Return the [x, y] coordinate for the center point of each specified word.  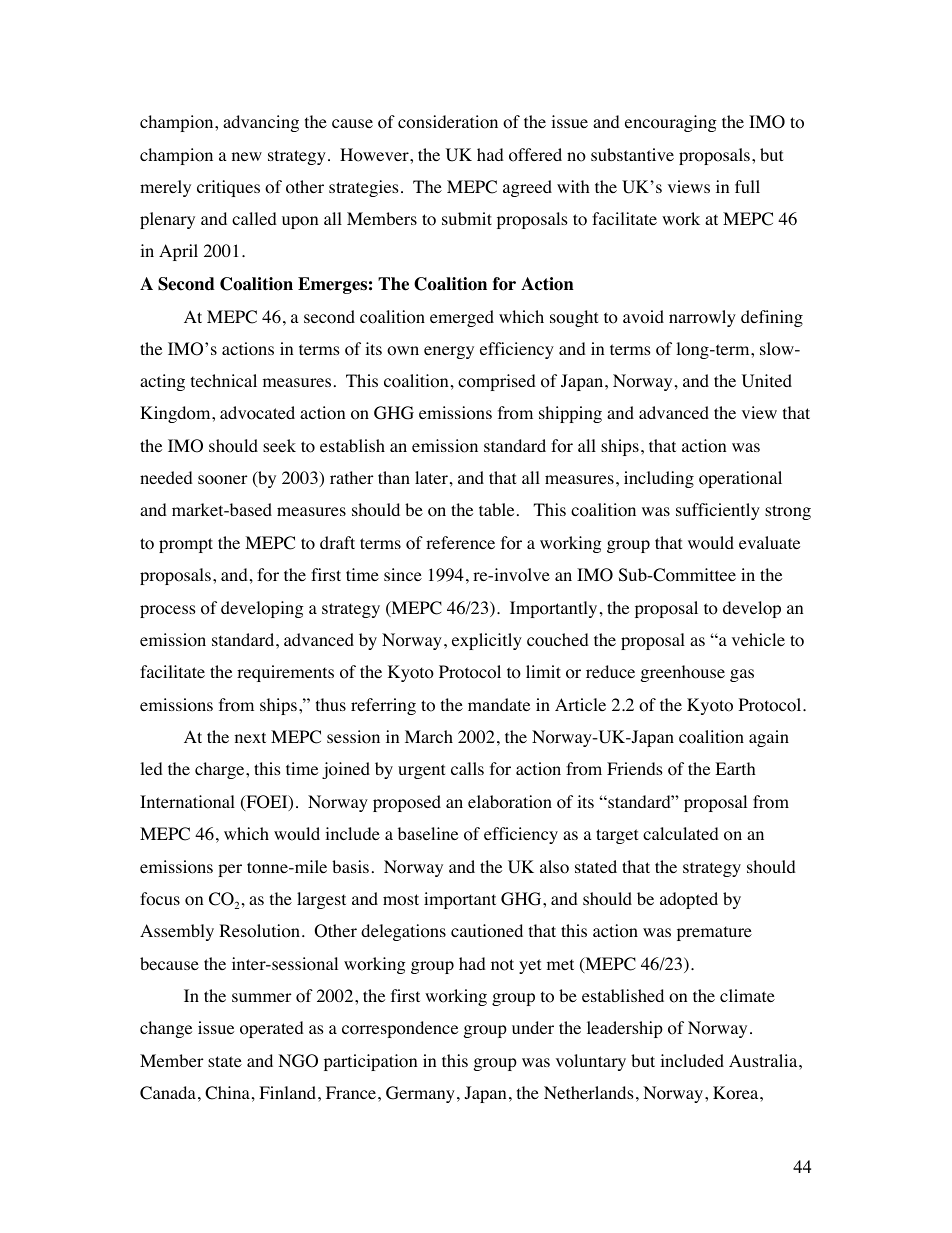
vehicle [758, 639]
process [168, 611]
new [247, 156]
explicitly [487, 641]
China [227, 1093]
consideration [448, 122]
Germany [420, 1094]
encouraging [671, 123]
